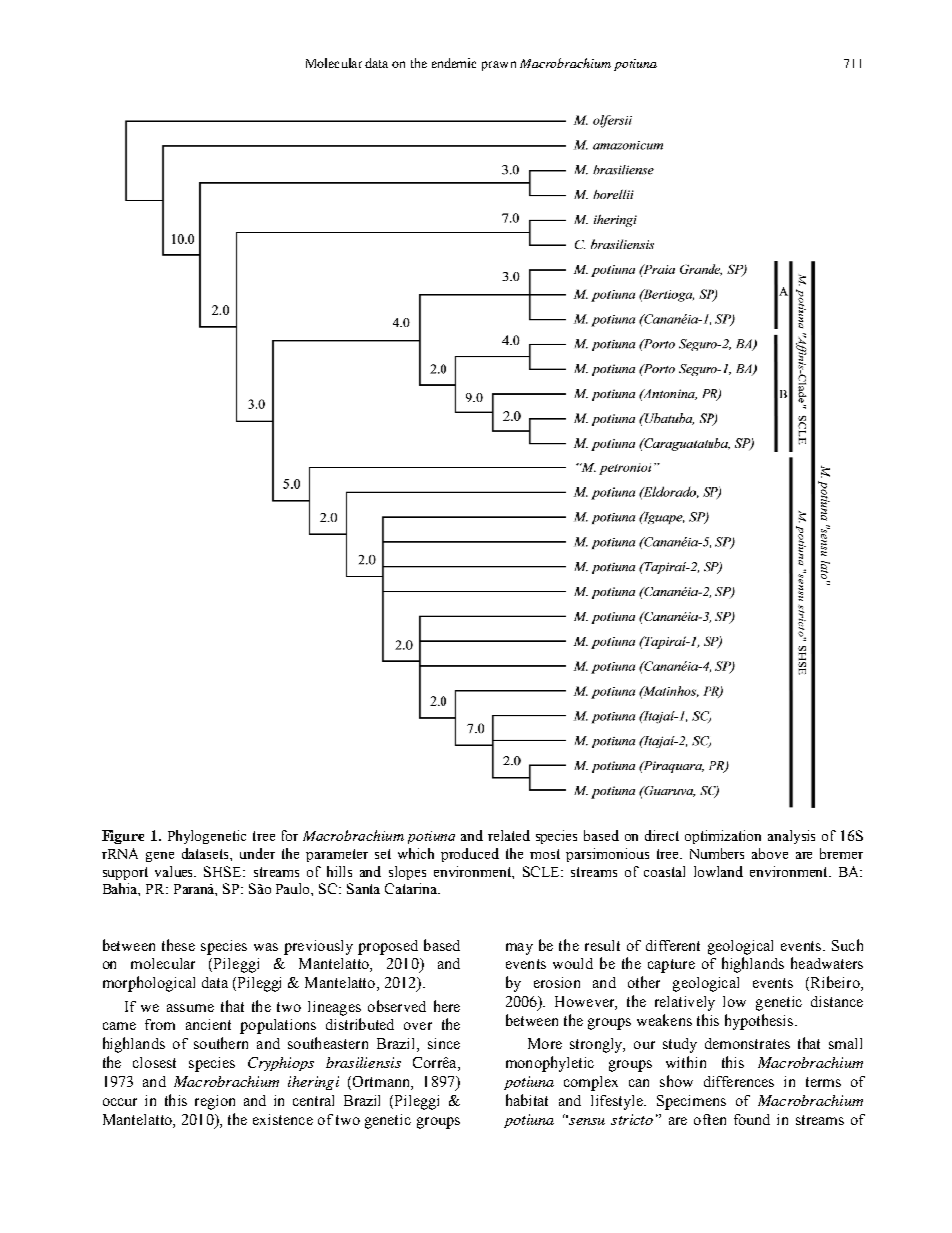  Describe the element at coordinates (591, 1083) in the screenshot. I see `complex` at that location.
